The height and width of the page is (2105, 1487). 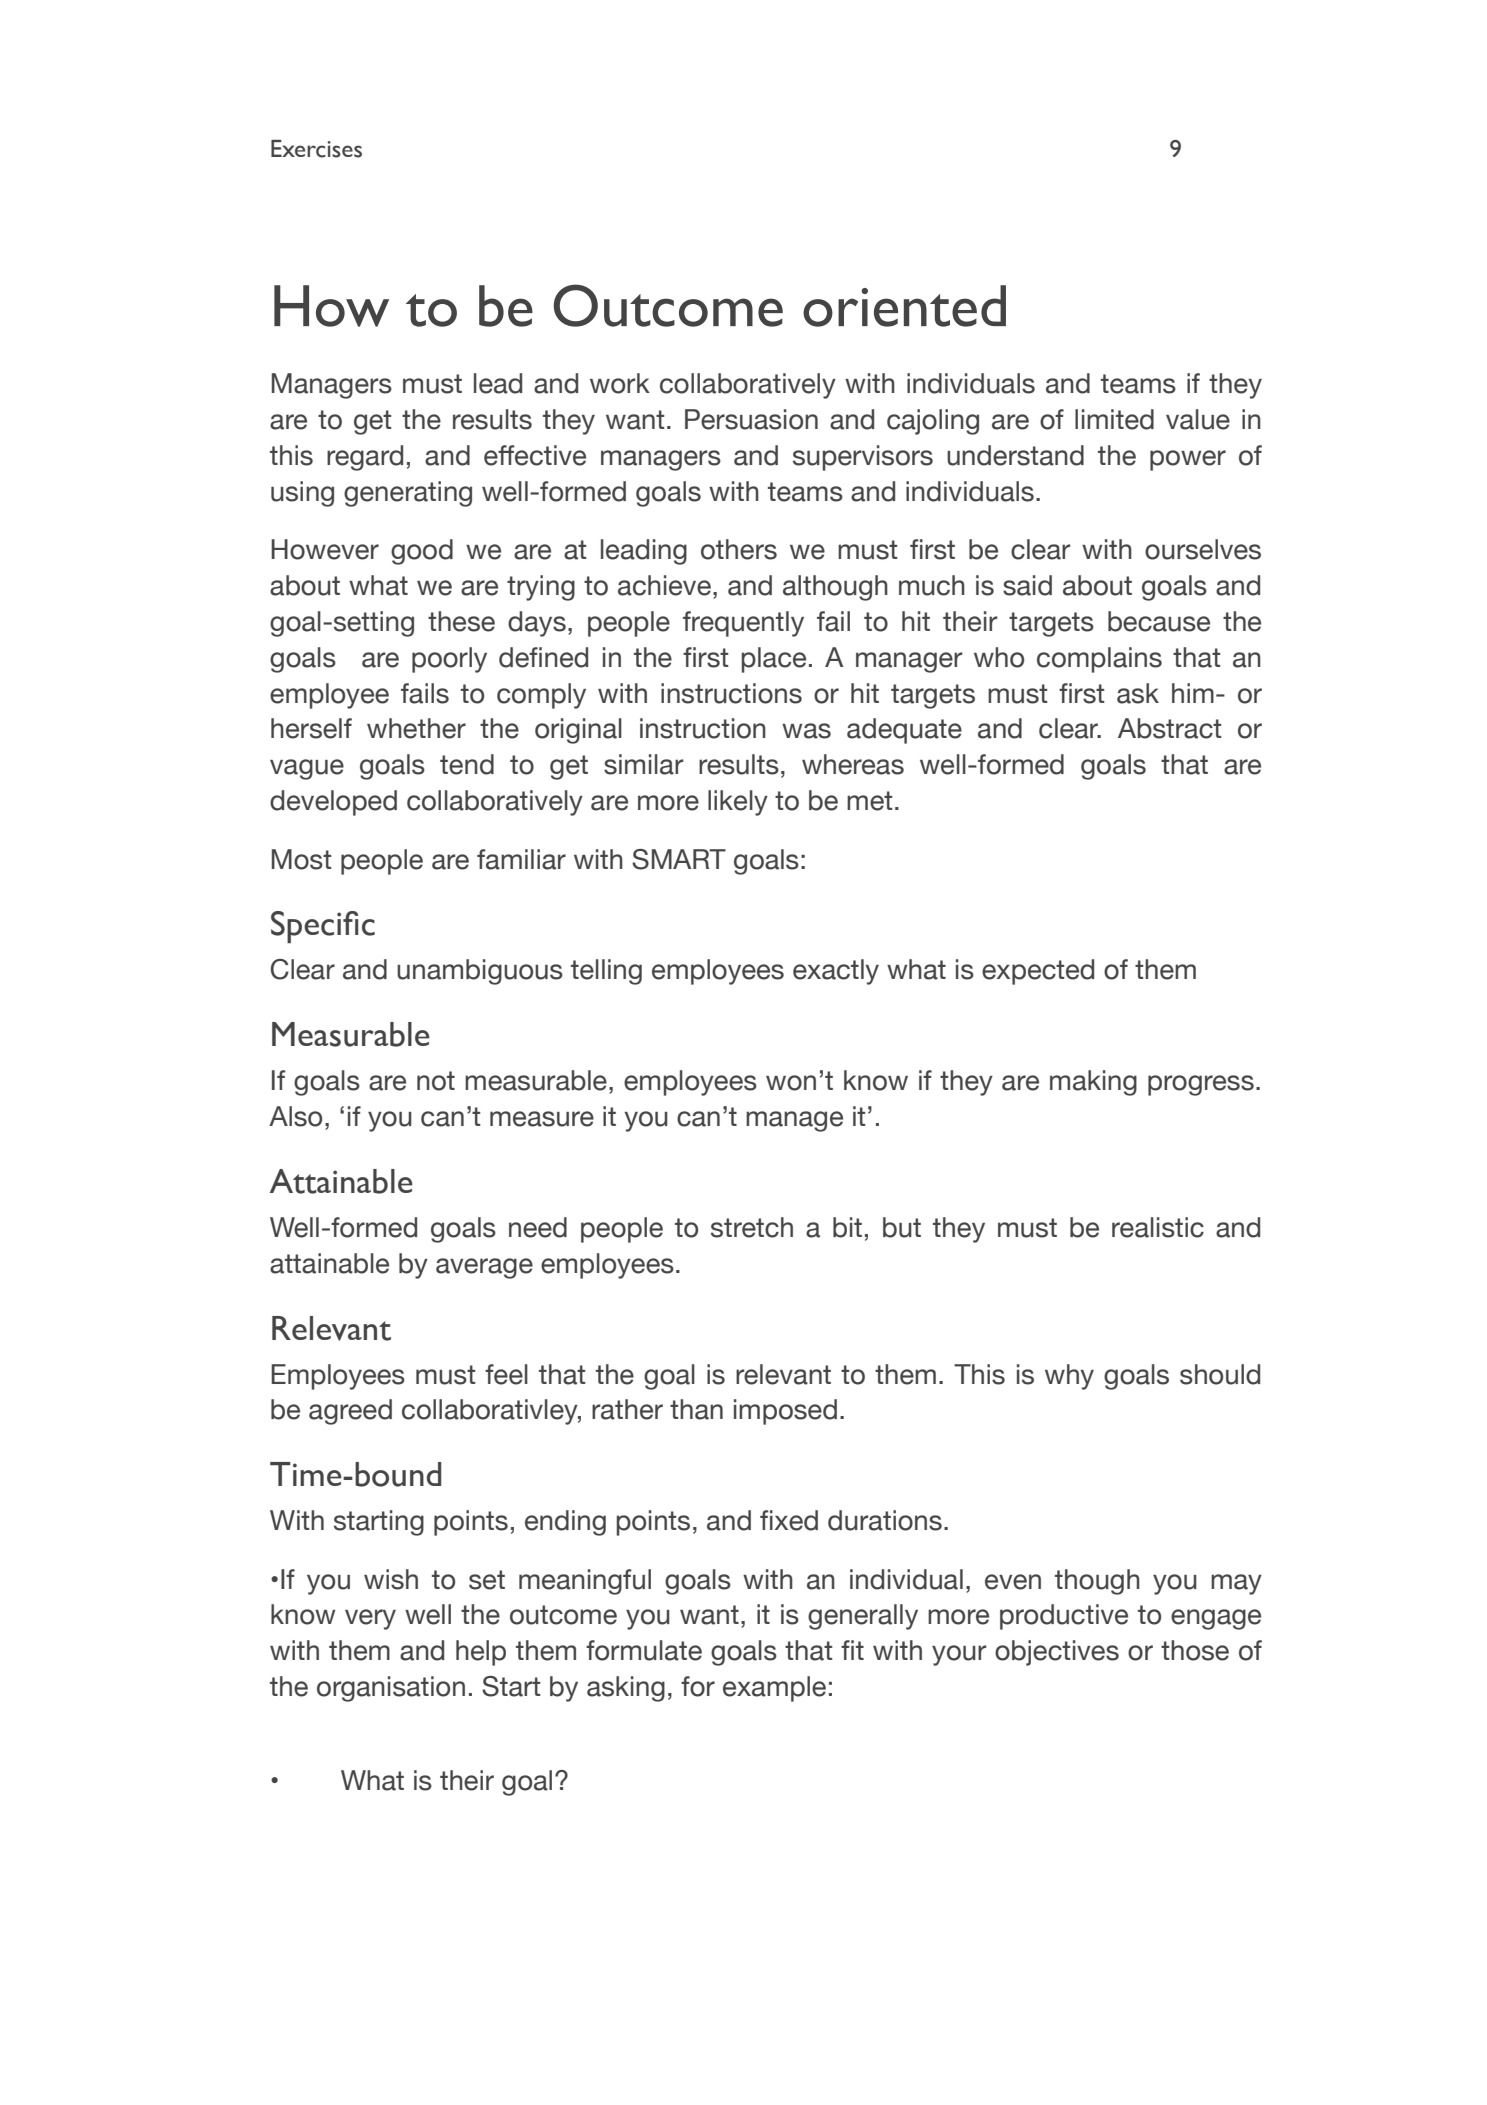 I want to click on limited, so click(x=1114, y=419).
